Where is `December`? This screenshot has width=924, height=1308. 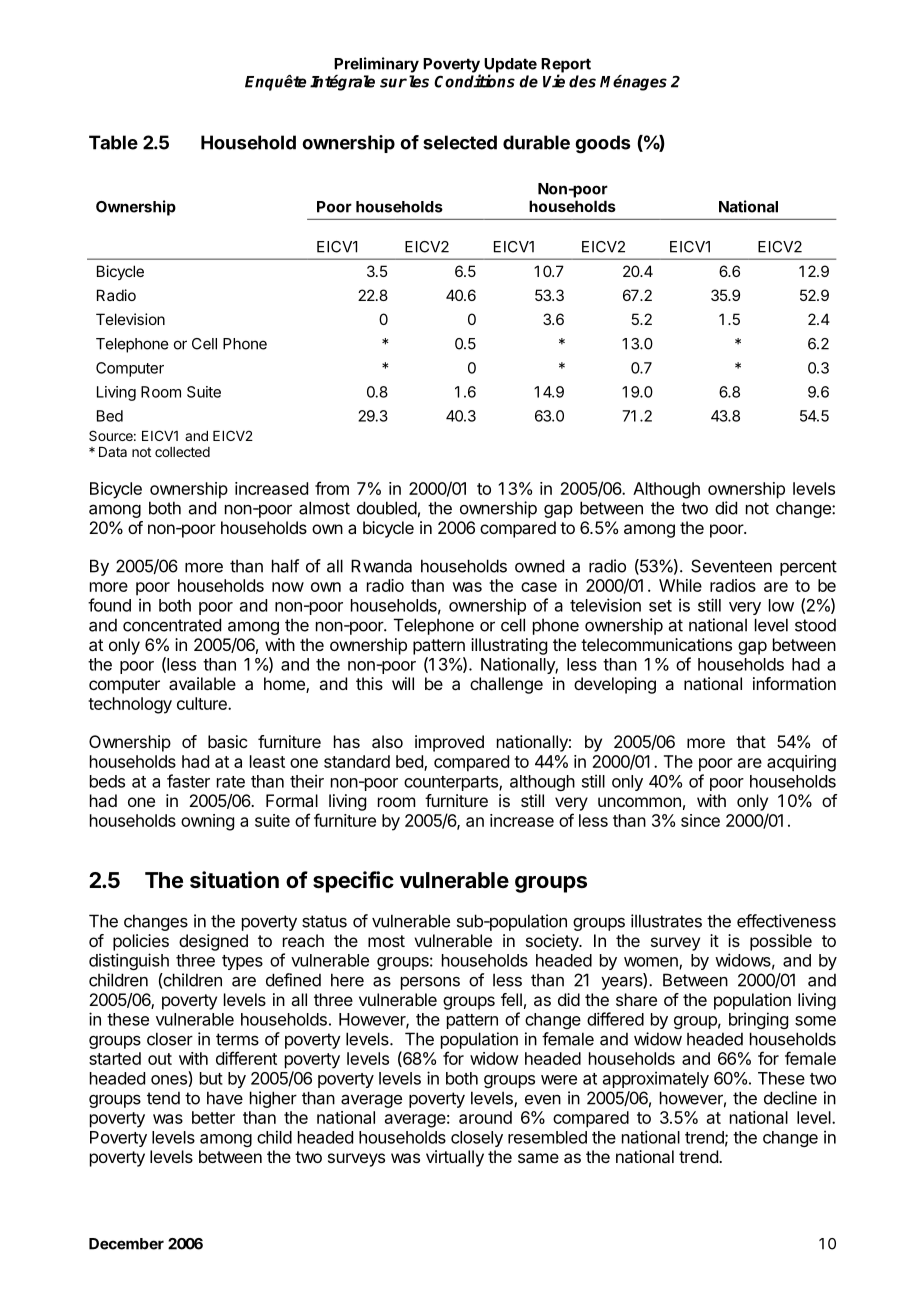
December is located at coordinates (126, 1244).
